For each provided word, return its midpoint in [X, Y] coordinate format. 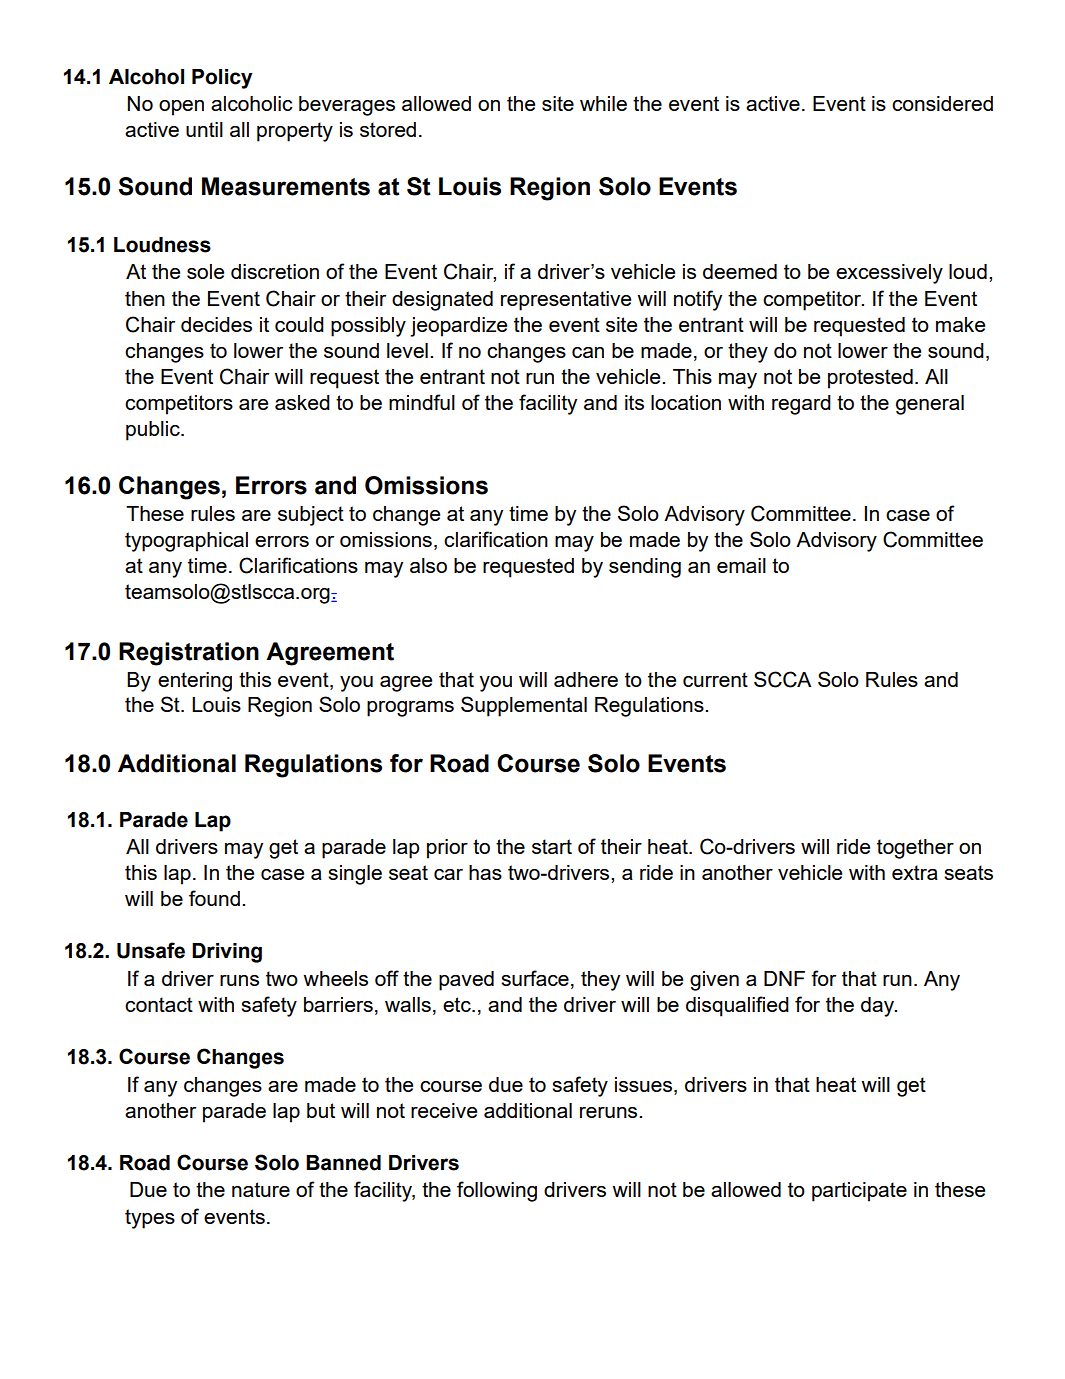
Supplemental [524, 706]
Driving [227, 953]
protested [870, 379]
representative [566, 301]
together [915, 849]
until [204, 129]
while [603, 103]
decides [216, 324]
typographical [186, 542]
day [878, 1007]
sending [645, 568]
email [741, 565]
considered [942, 103]
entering [195, 682]
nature [261, 1189]
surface [535, 978]
